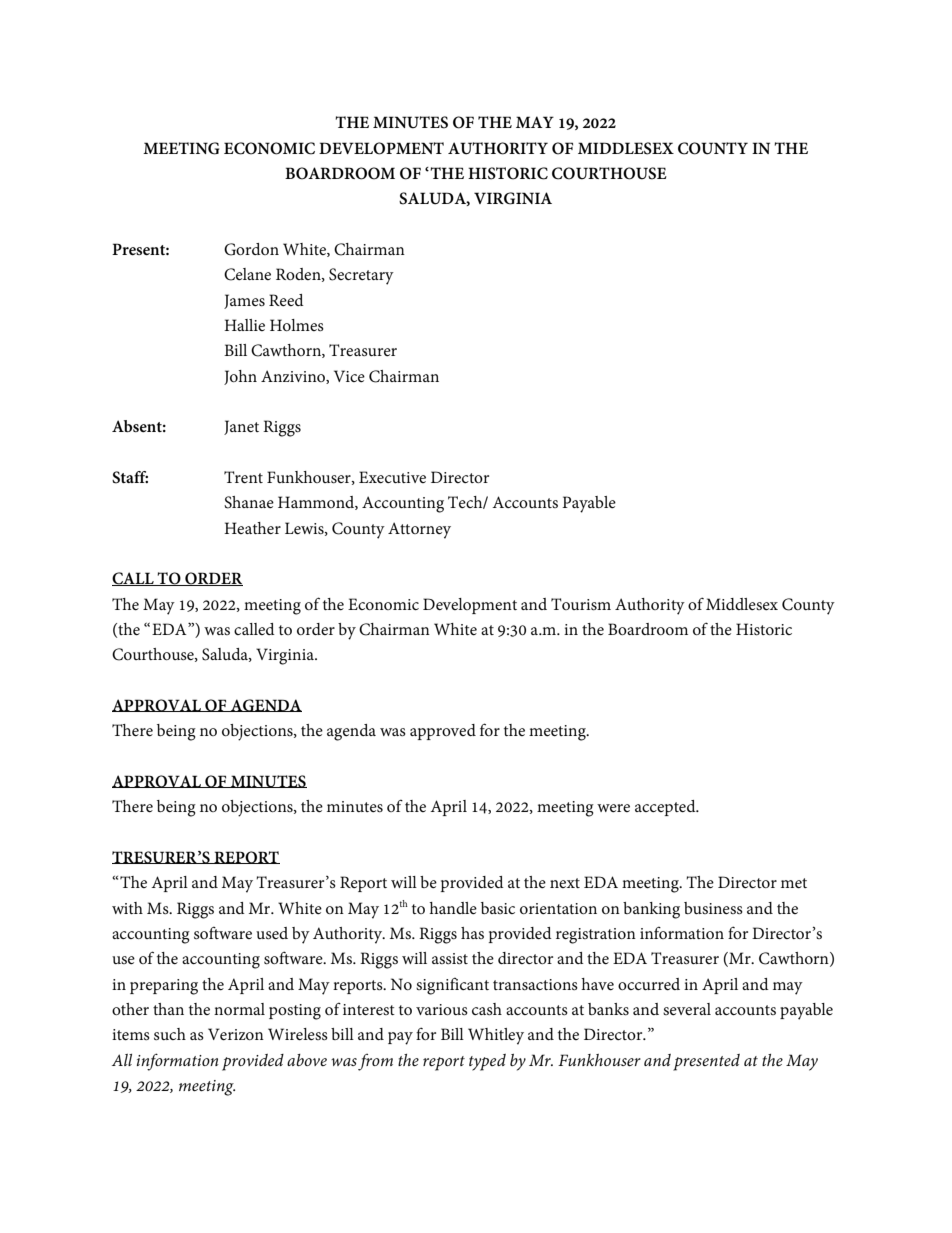  I want to click on approved, so click(443, 732).
